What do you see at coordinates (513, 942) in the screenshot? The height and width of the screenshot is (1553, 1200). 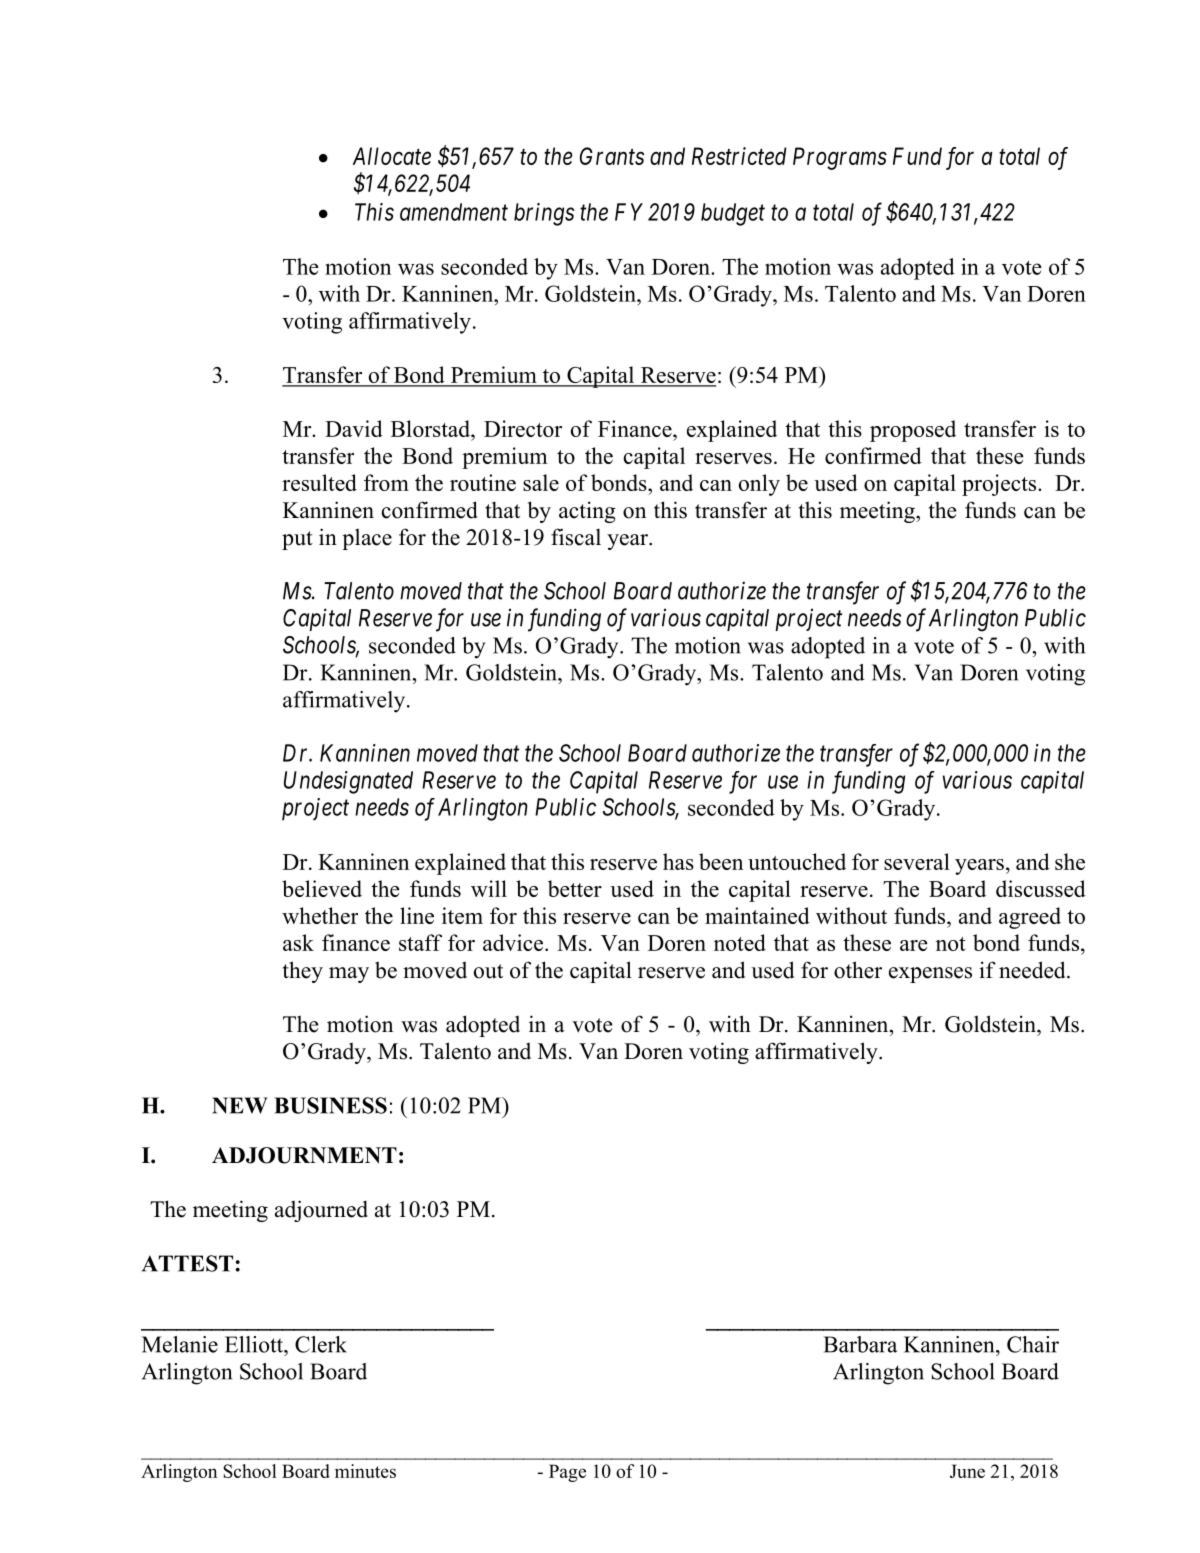 I see `advice` at bounding box center [513, 942].
